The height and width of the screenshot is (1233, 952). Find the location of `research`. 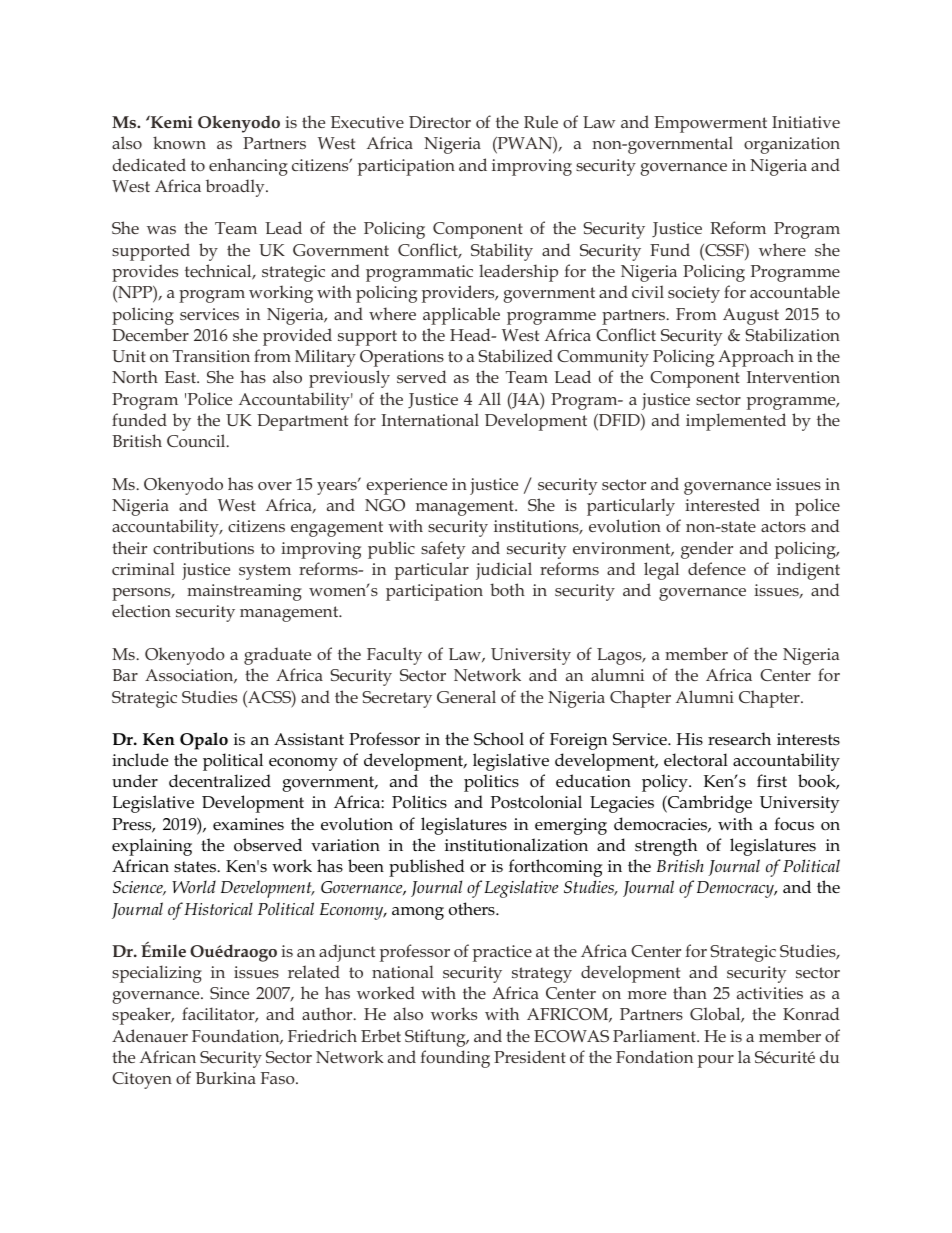

research is located at coordinates (739, 739).
